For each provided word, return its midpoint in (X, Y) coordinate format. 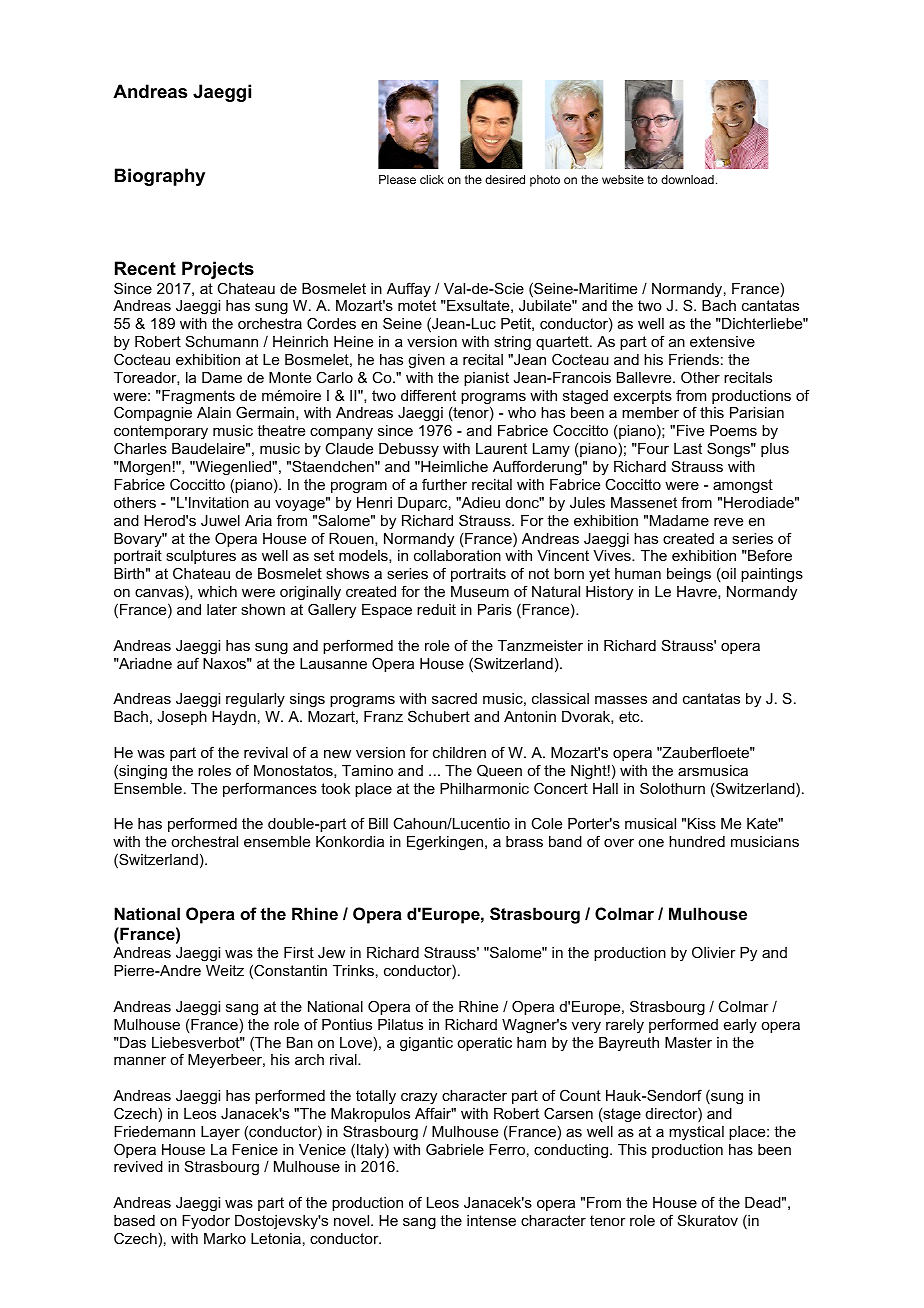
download (687, 179)
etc (630, 716)
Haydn (234, 718)
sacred (454, 698)
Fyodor (206, 1222)
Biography (160, 177)
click (432, 179)
